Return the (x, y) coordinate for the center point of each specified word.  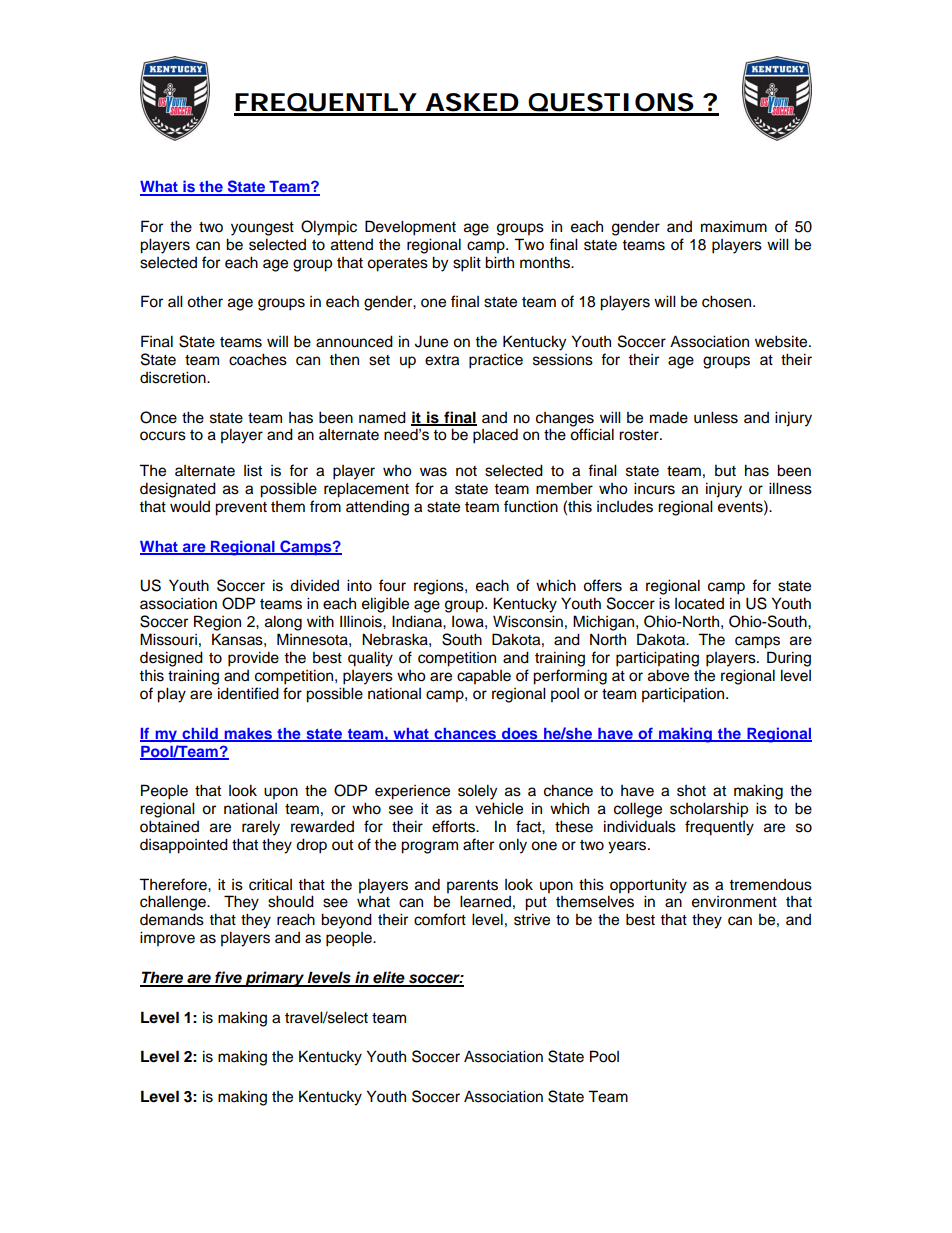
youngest (262, 229)
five (228, 978)
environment (734, 902)
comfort (440, 919)
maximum (734, 227)
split (467, 264)
